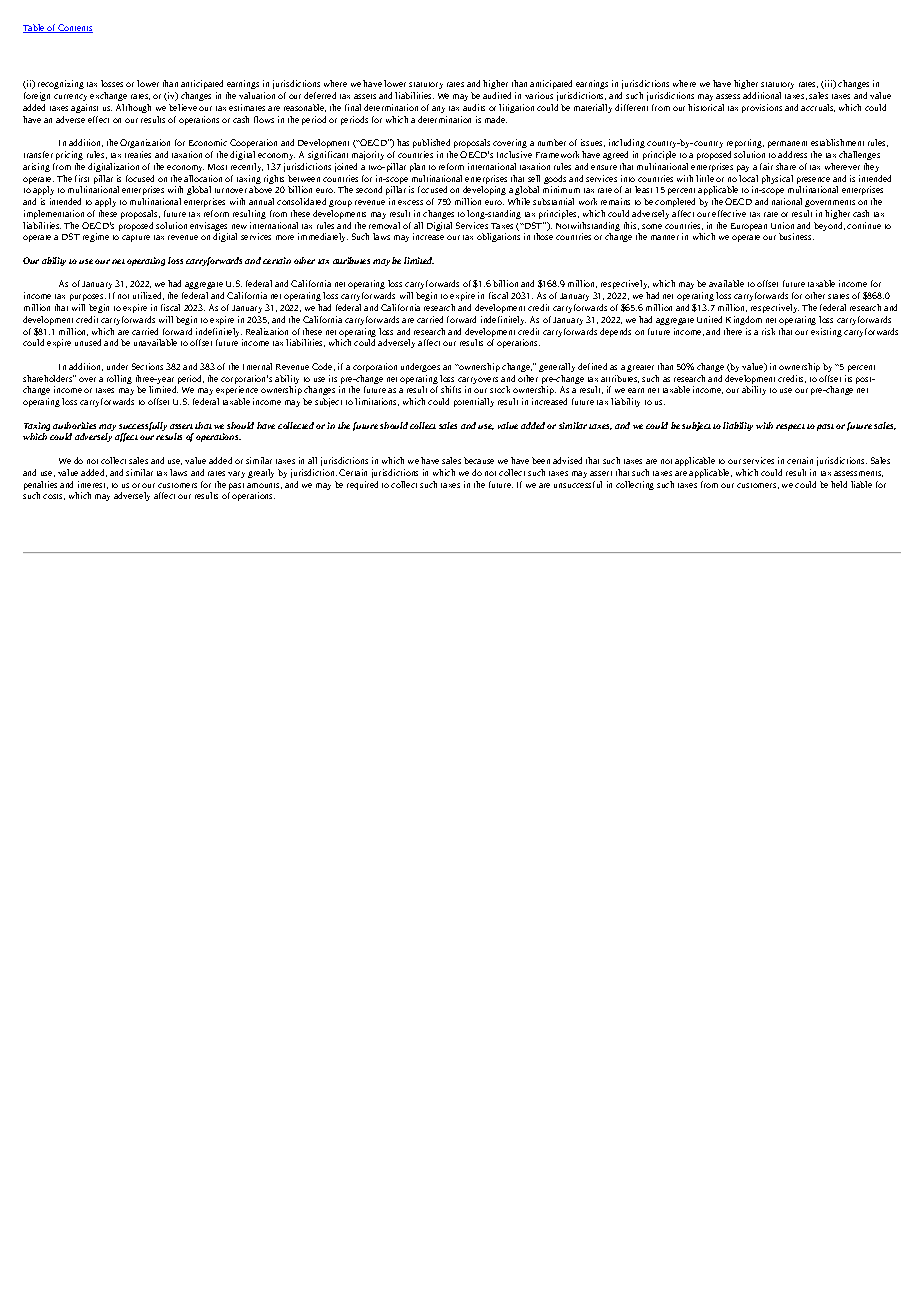 Image resolution: width=924 pixels, height=1308 pixels. What do you see at coordinates (615, 332) in the screenshot?
I see `depends` at bounding box center [615, 332].
